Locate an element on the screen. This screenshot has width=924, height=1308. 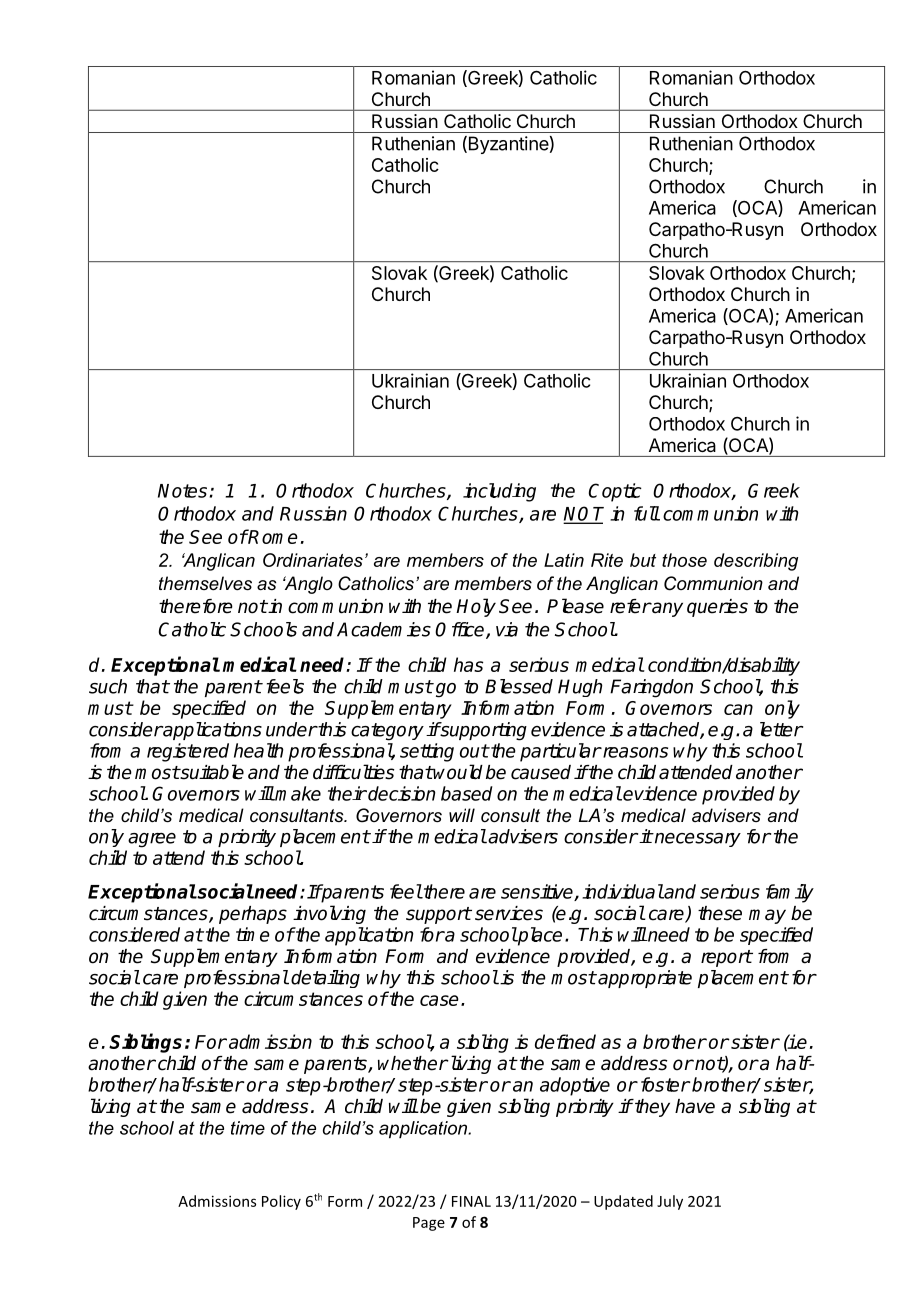
Notes is located at coordinates (182, 491).
